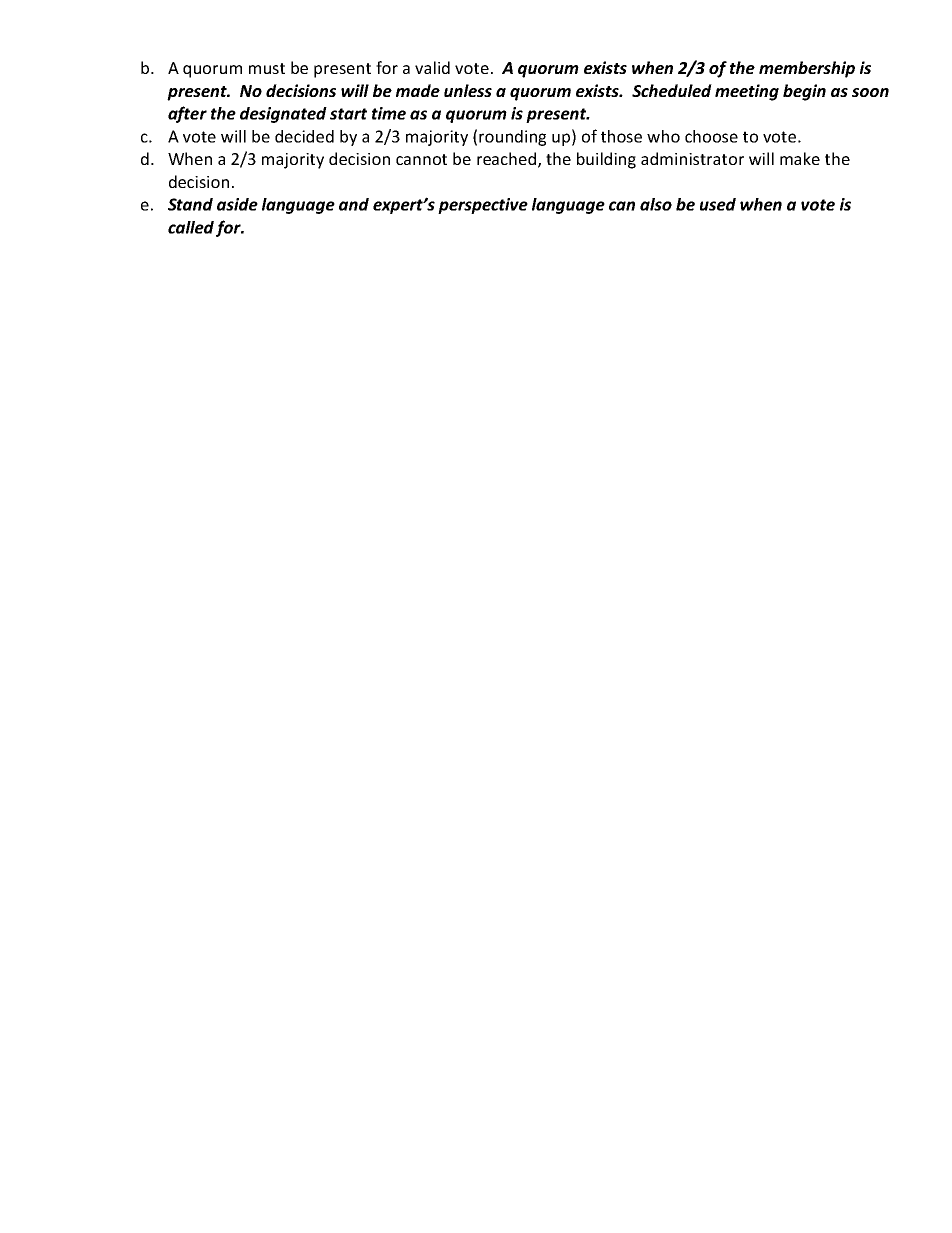 The height and width of the screenshot is (1233, 952). Describe the element at coordinates (304, 136) in the screenshot. I see `decided` at that location.
